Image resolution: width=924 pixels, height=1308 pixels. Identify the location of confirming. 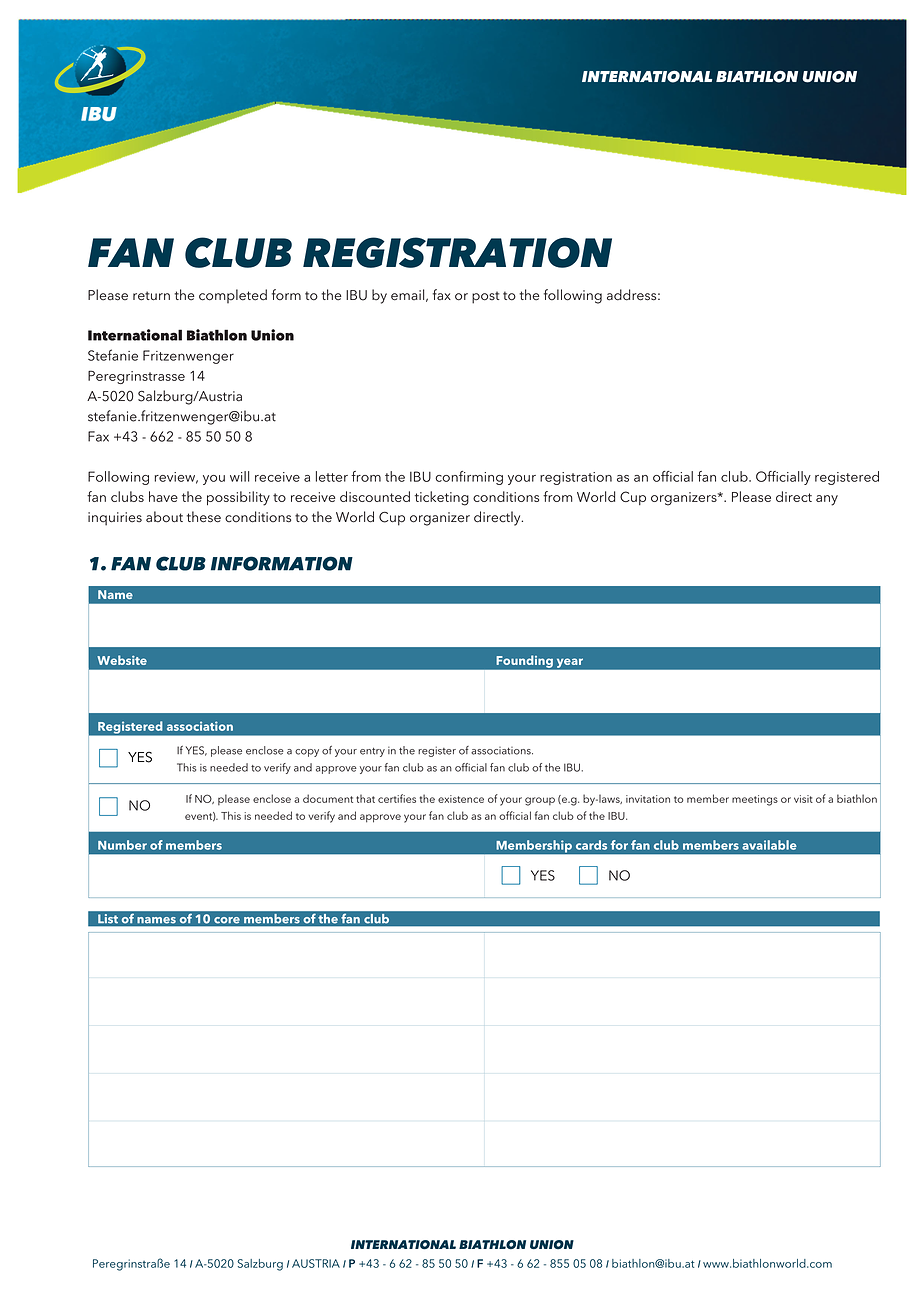
(469, 478).
